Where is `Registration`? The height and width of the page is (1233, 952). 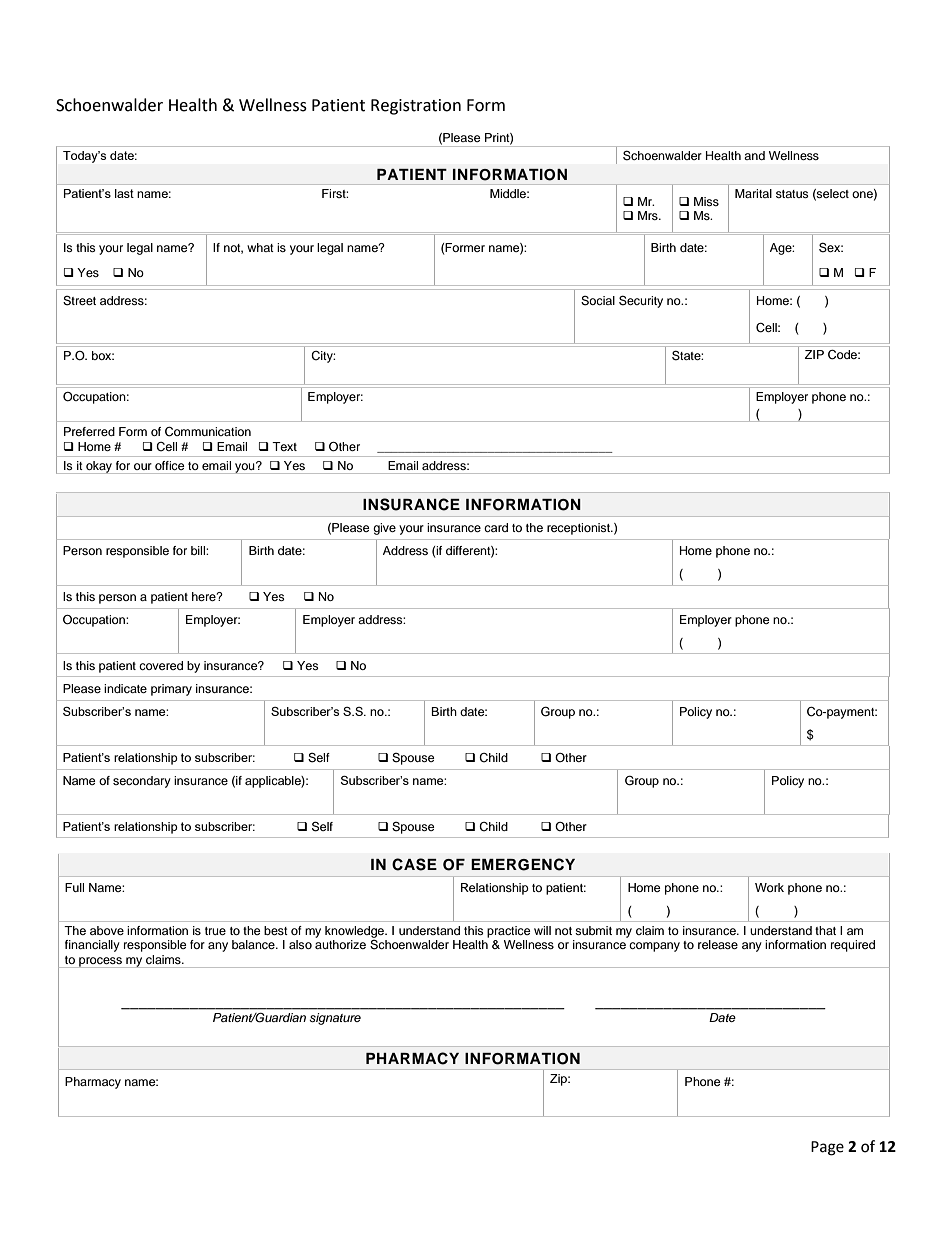 Registration is located at coordinates (416, 107).
